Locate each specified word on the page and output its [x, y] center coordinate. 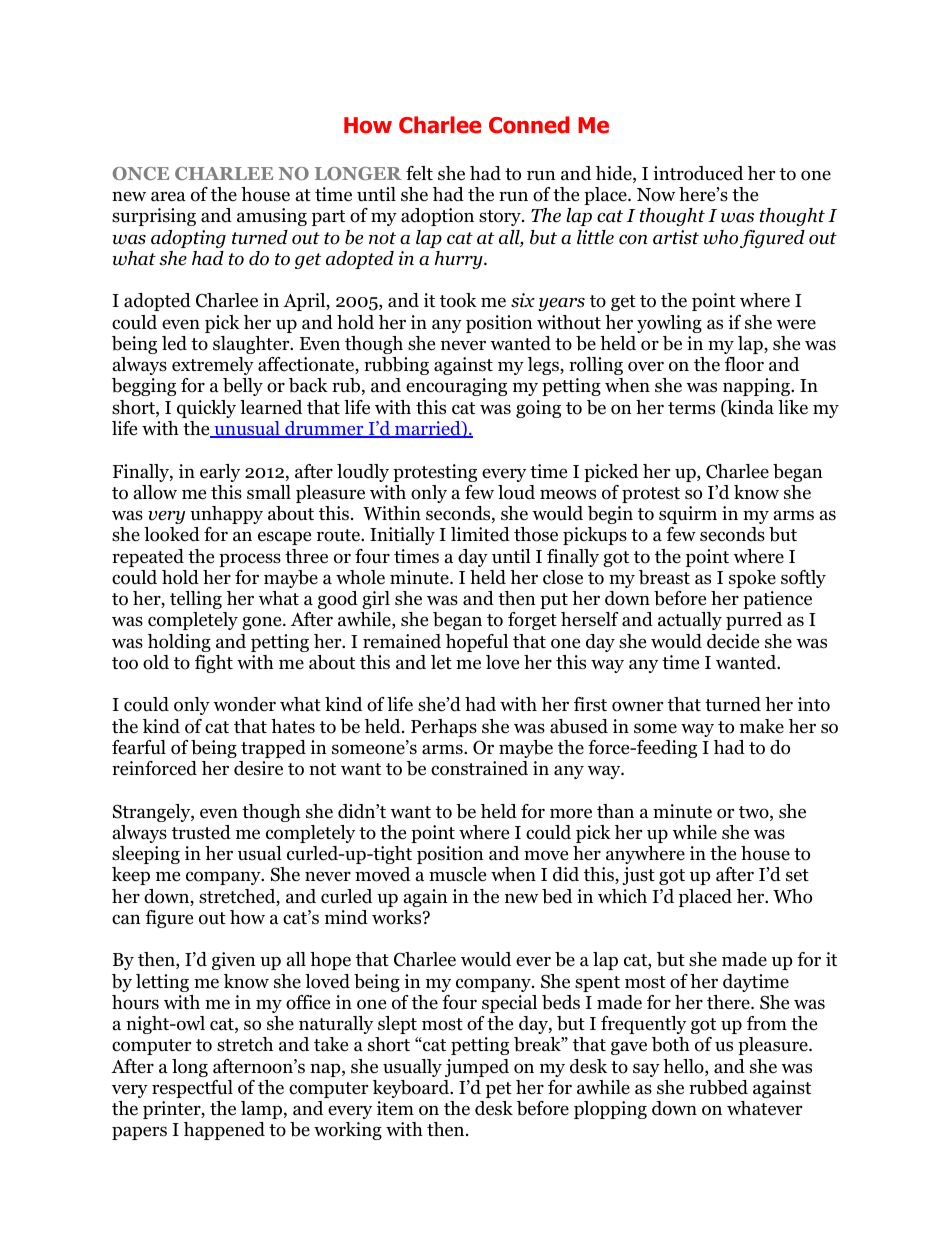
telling [196, 600]
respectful [192, 1089]
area [168, 196]
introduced [698, 173]
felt [419, 173]
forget [532, 621]
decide [733, 641]
